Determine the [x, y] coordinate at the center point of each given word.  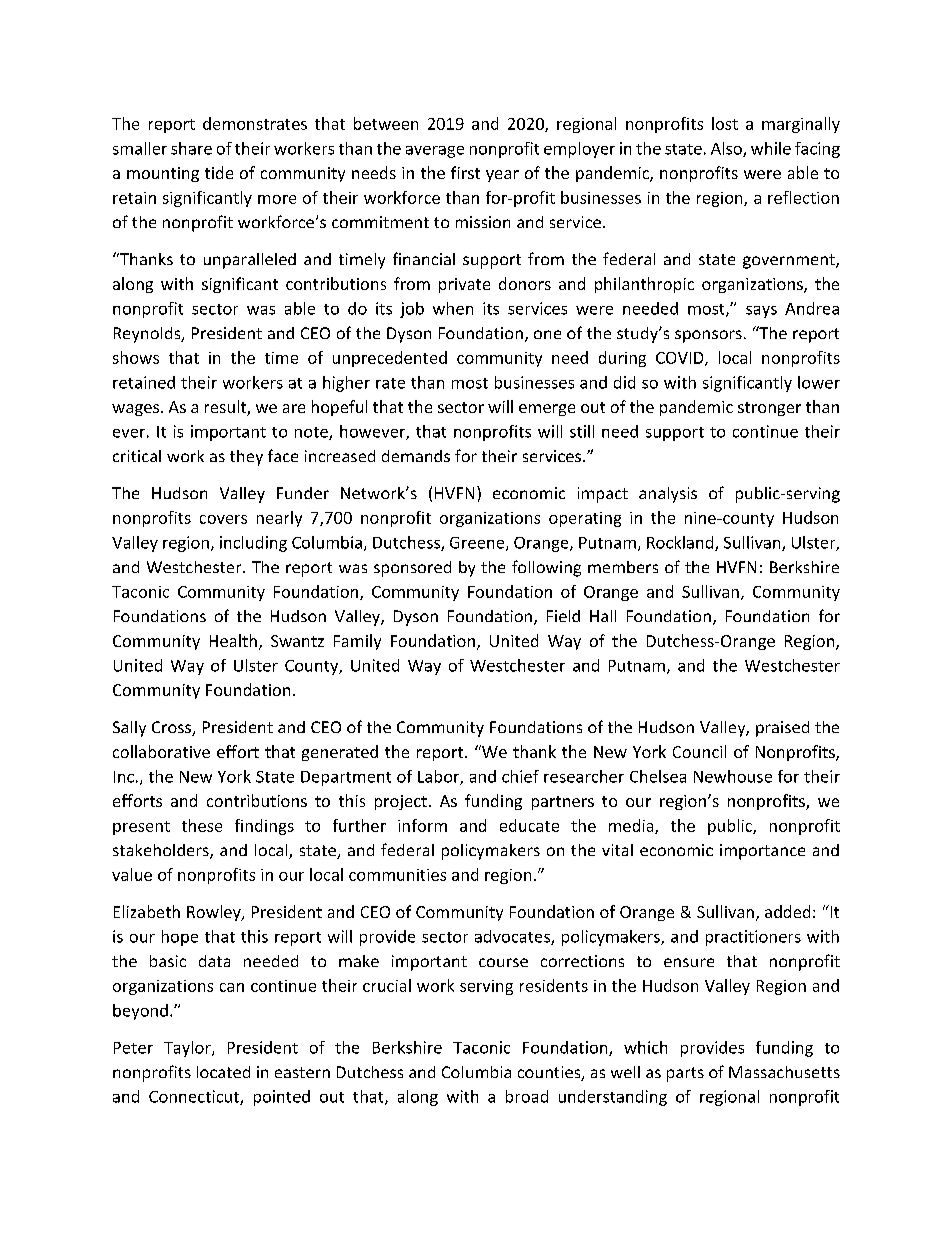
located [223, 1072]
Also [727, 149]
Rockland [681, 543]
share [191, 148]
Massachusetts [784, 1072]
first [465, 172]
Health [233, 640]
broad [527, 1096]
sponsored [412, 569]
